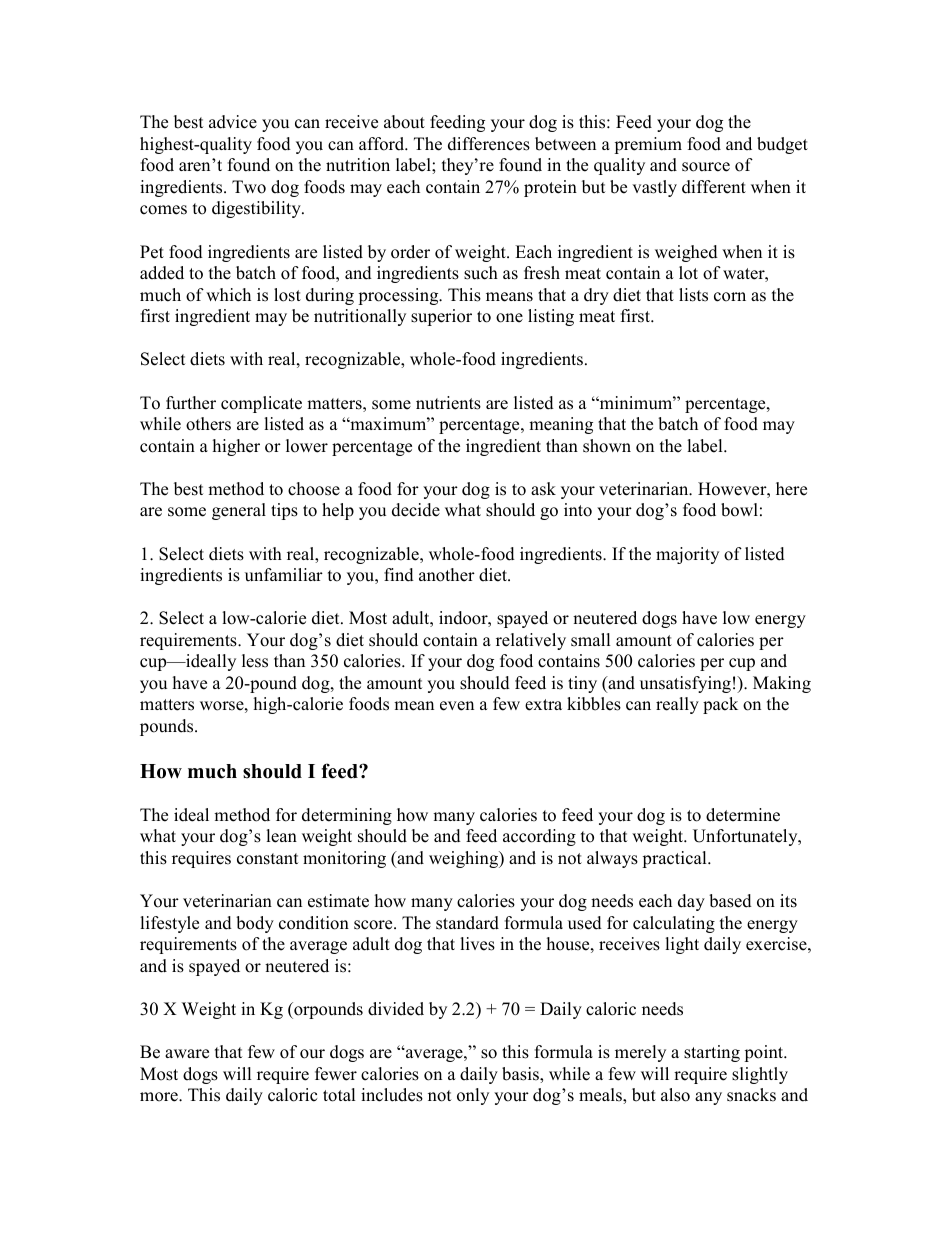 The width and height of the screenshot is (952, 1233). Describe the element at coordinates (473, 1096) in the screenshot. I see `only` at that location.
